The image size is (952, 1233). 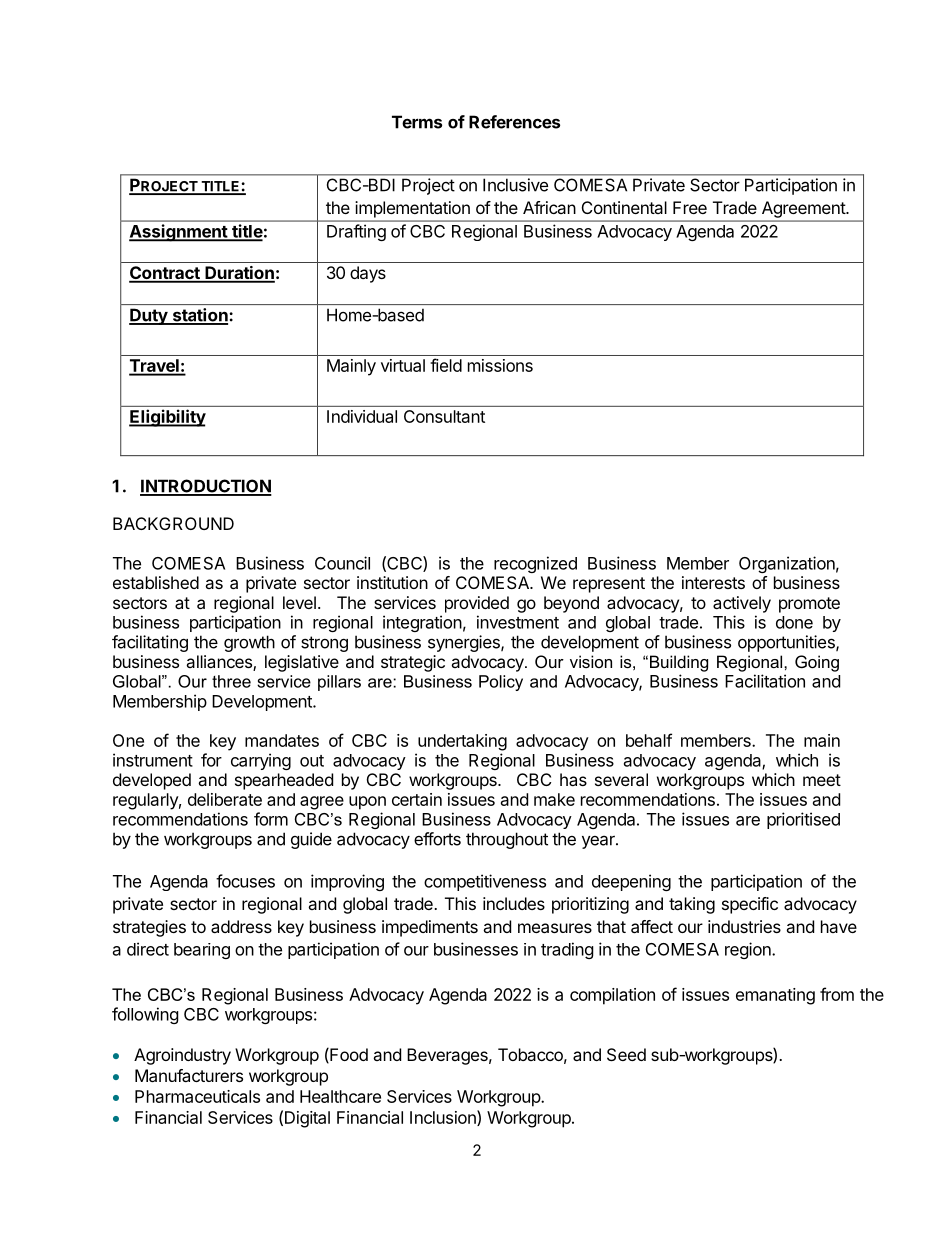 What do you see at coordinates (271, 819) in the screenshot?
I see `form` at bounding box center [271, 819].
